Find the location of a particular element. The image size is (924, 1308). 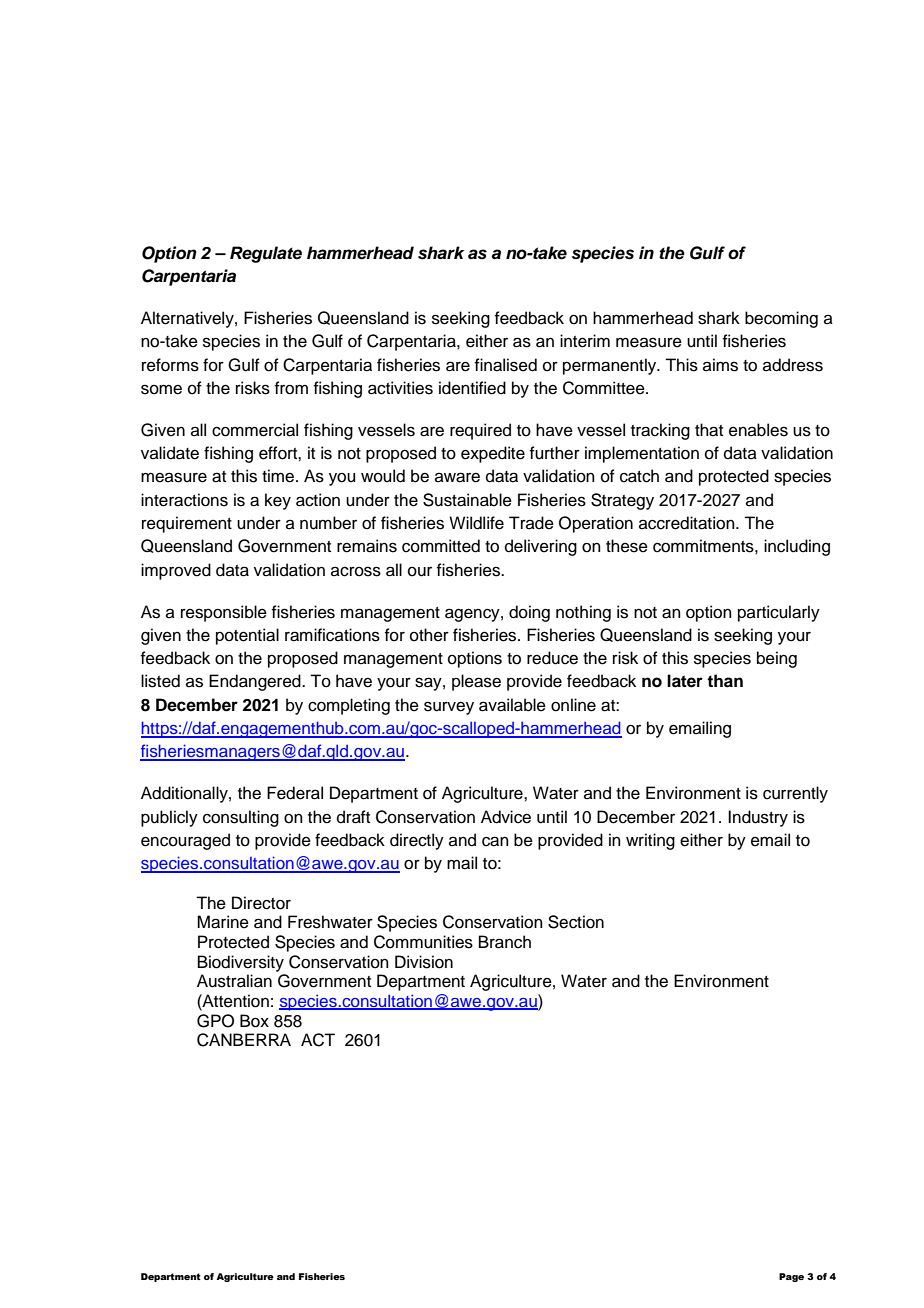

becoming is located at coordinates (781, 319).
